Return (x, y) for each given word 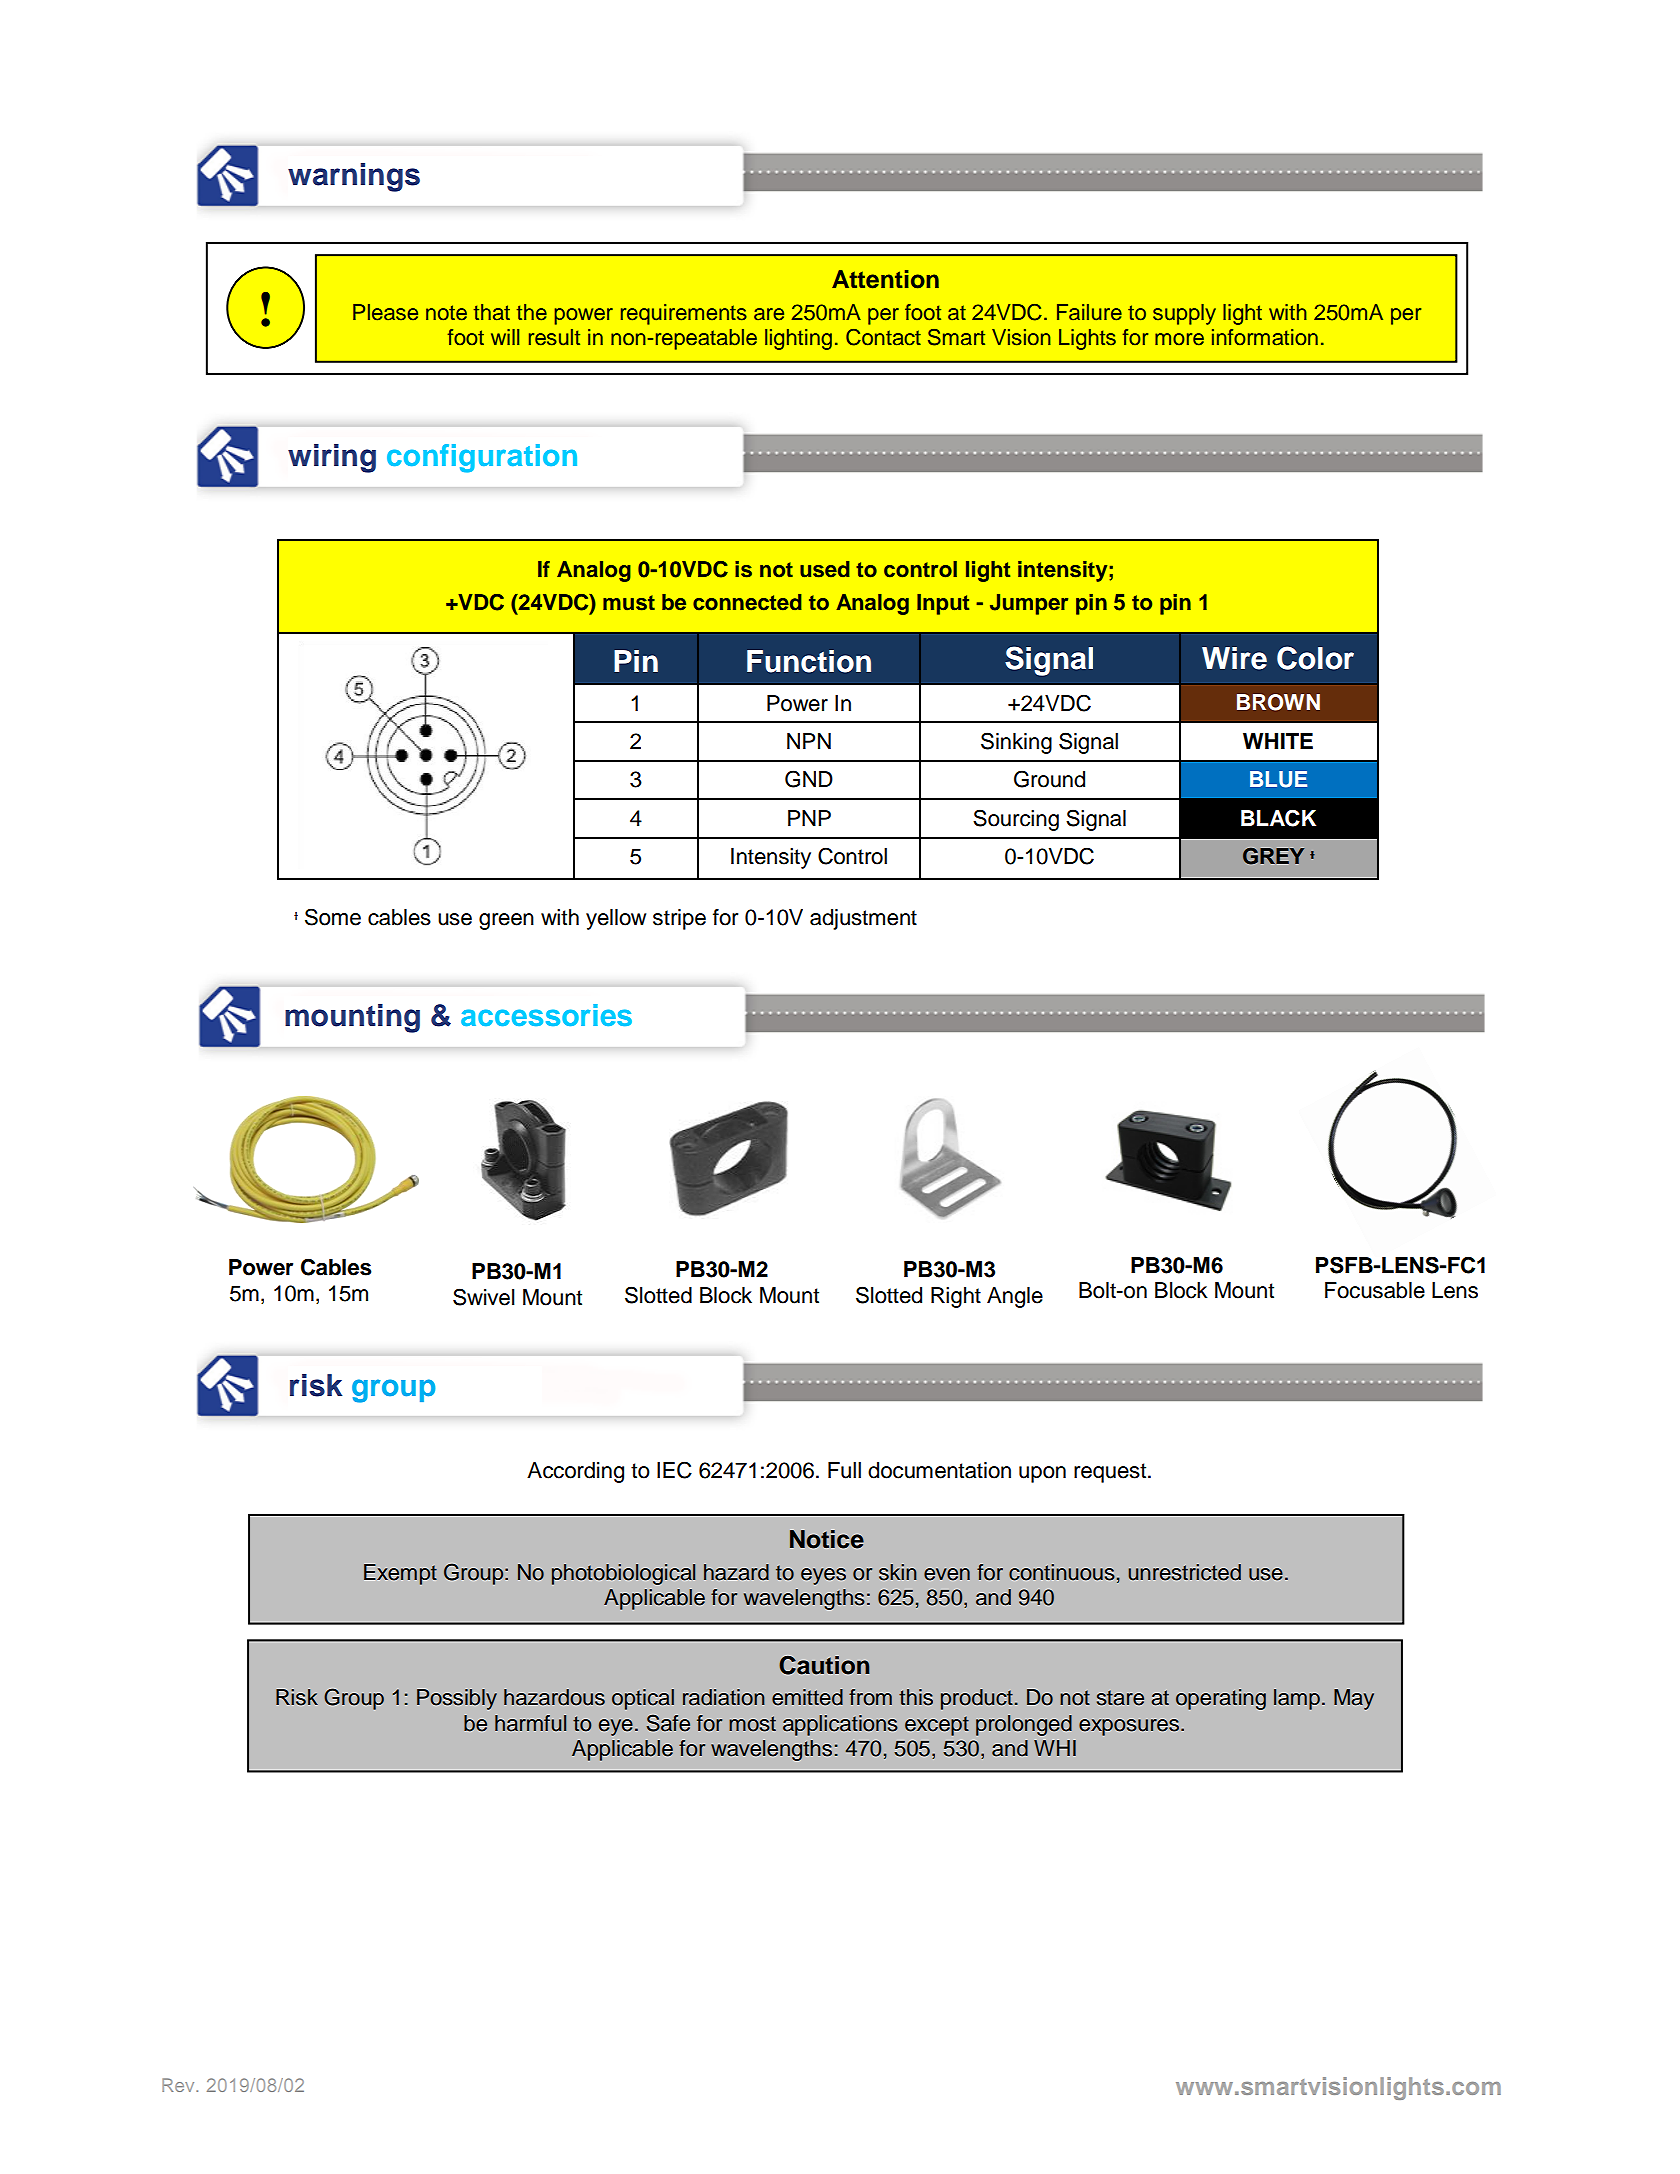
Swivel (484, 1297)
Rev (179, 2085)
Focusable (1375, 1290)
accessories (546, 1015)
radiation (724, 1697)
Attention (885, 279)
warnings (354, 177)
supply (1184, 314)
